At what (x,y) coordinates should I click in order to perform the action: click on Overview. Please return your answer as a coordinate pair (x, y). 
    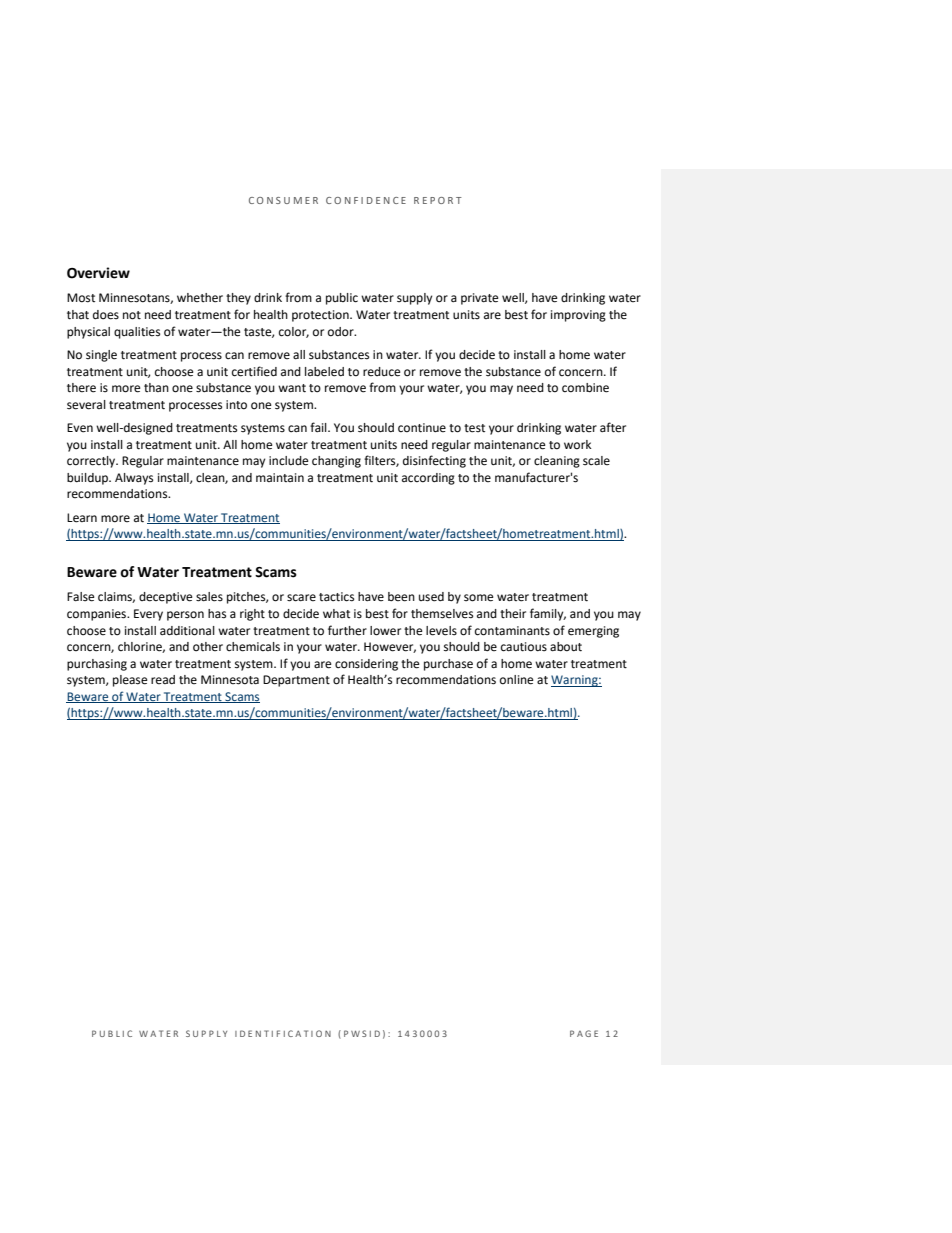
    Looking at the image, I should click on (98, 273).
